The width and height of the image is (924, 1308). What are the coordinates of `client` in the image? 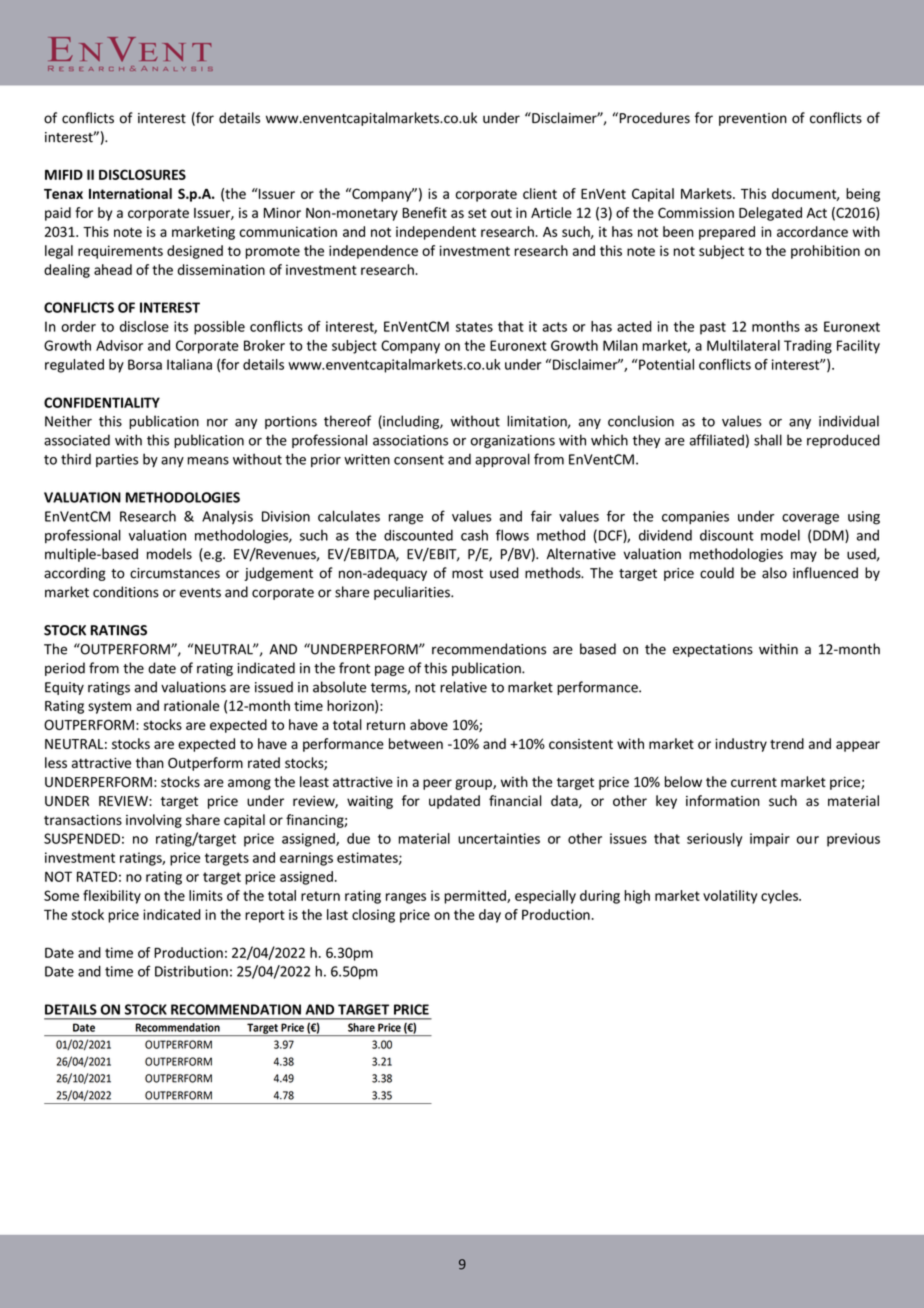 It's located at (540, 193).
